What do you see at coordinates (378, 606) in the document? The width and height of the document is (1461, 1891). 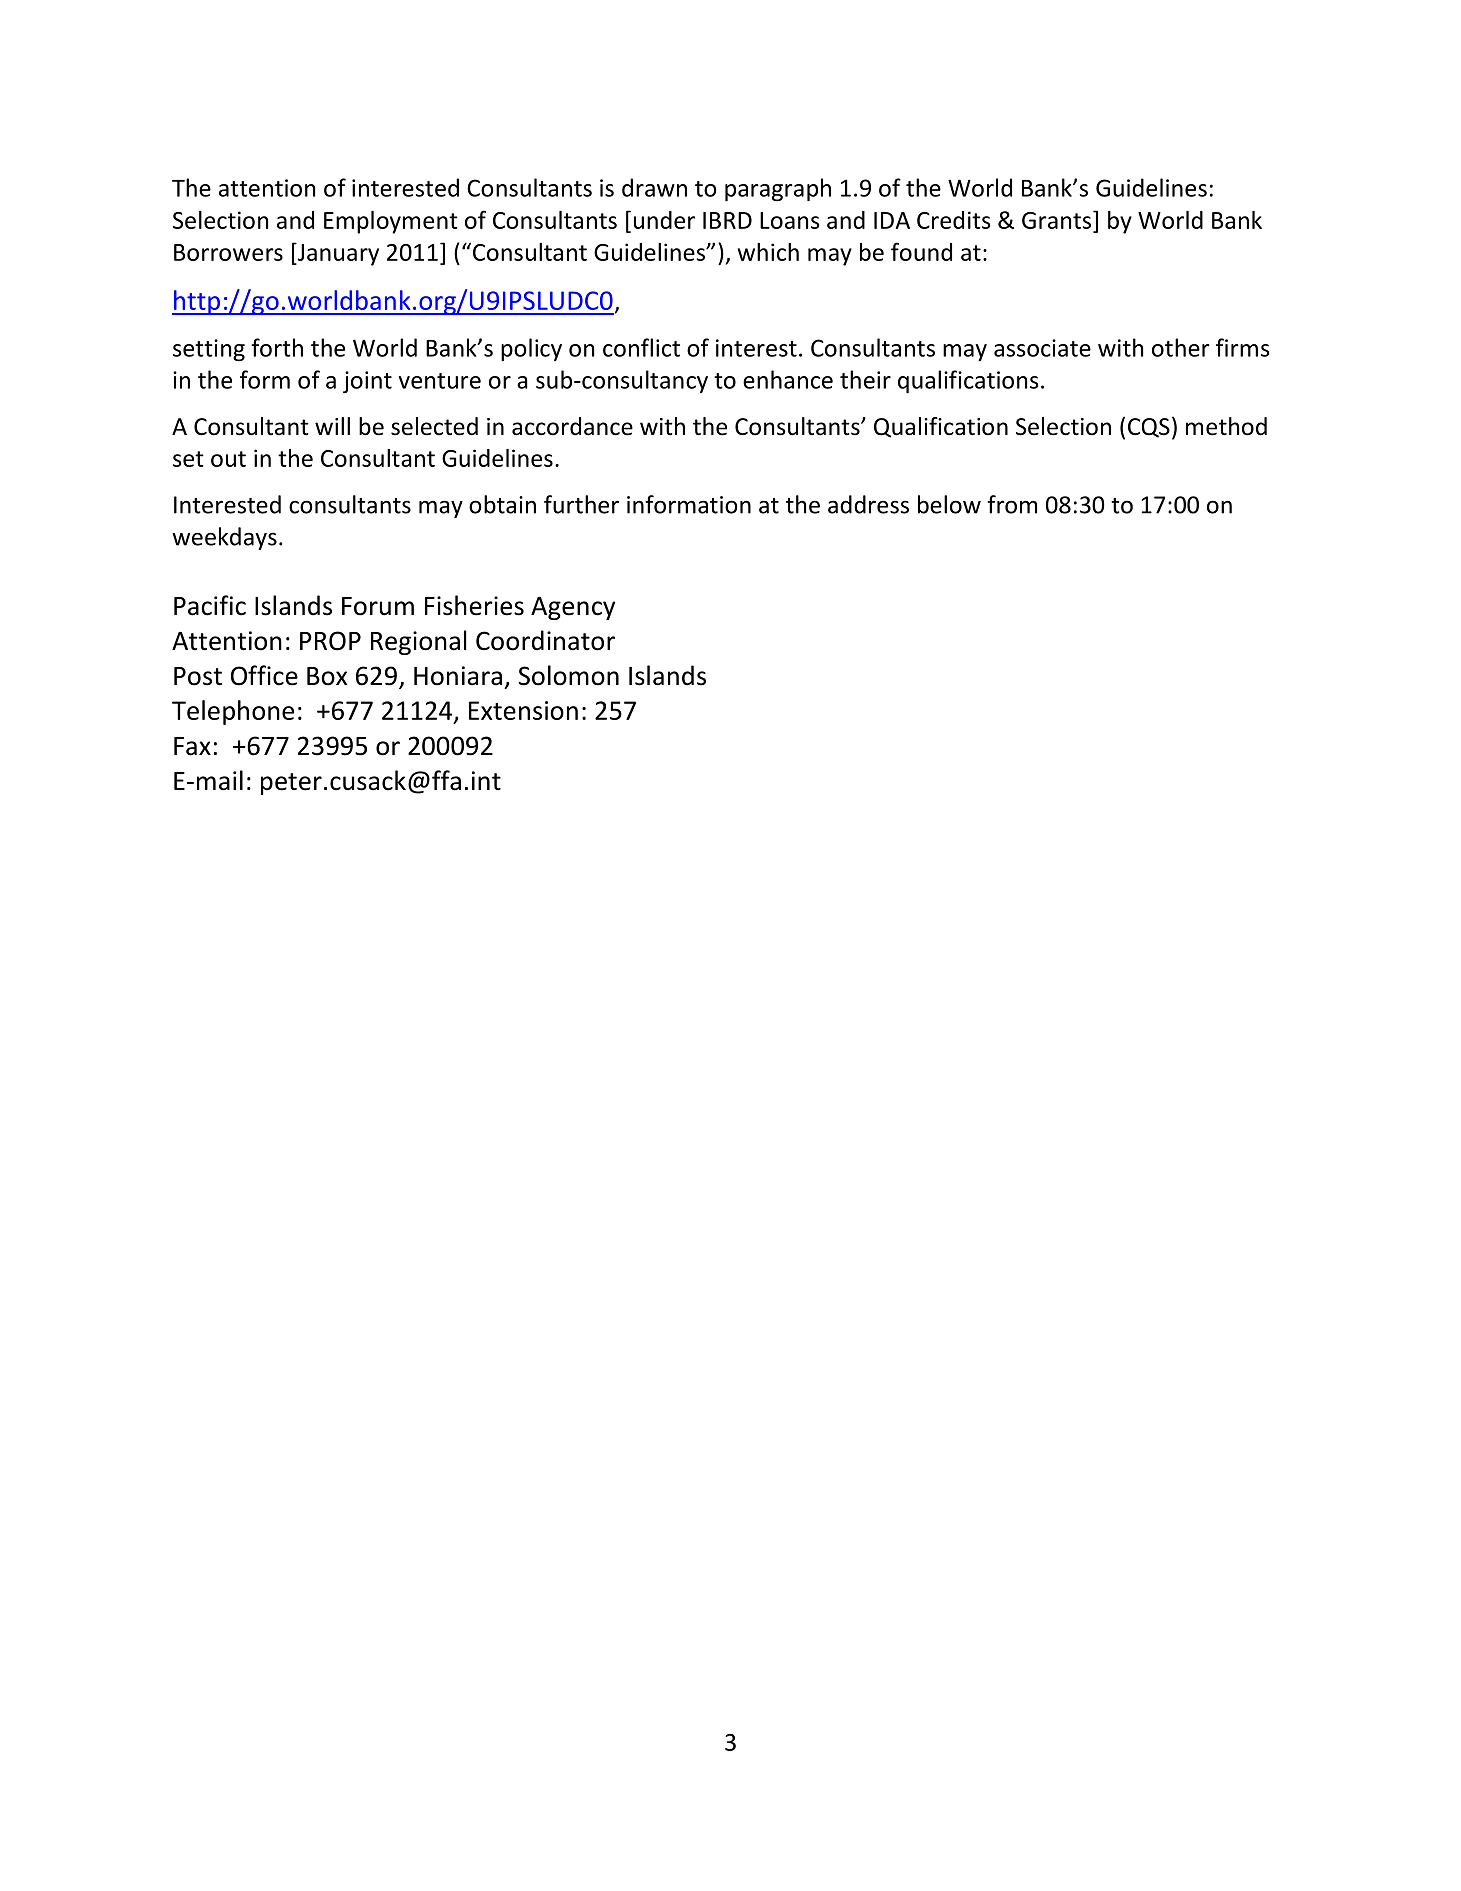 I see `Forum` at bounding box center [378, 606].
